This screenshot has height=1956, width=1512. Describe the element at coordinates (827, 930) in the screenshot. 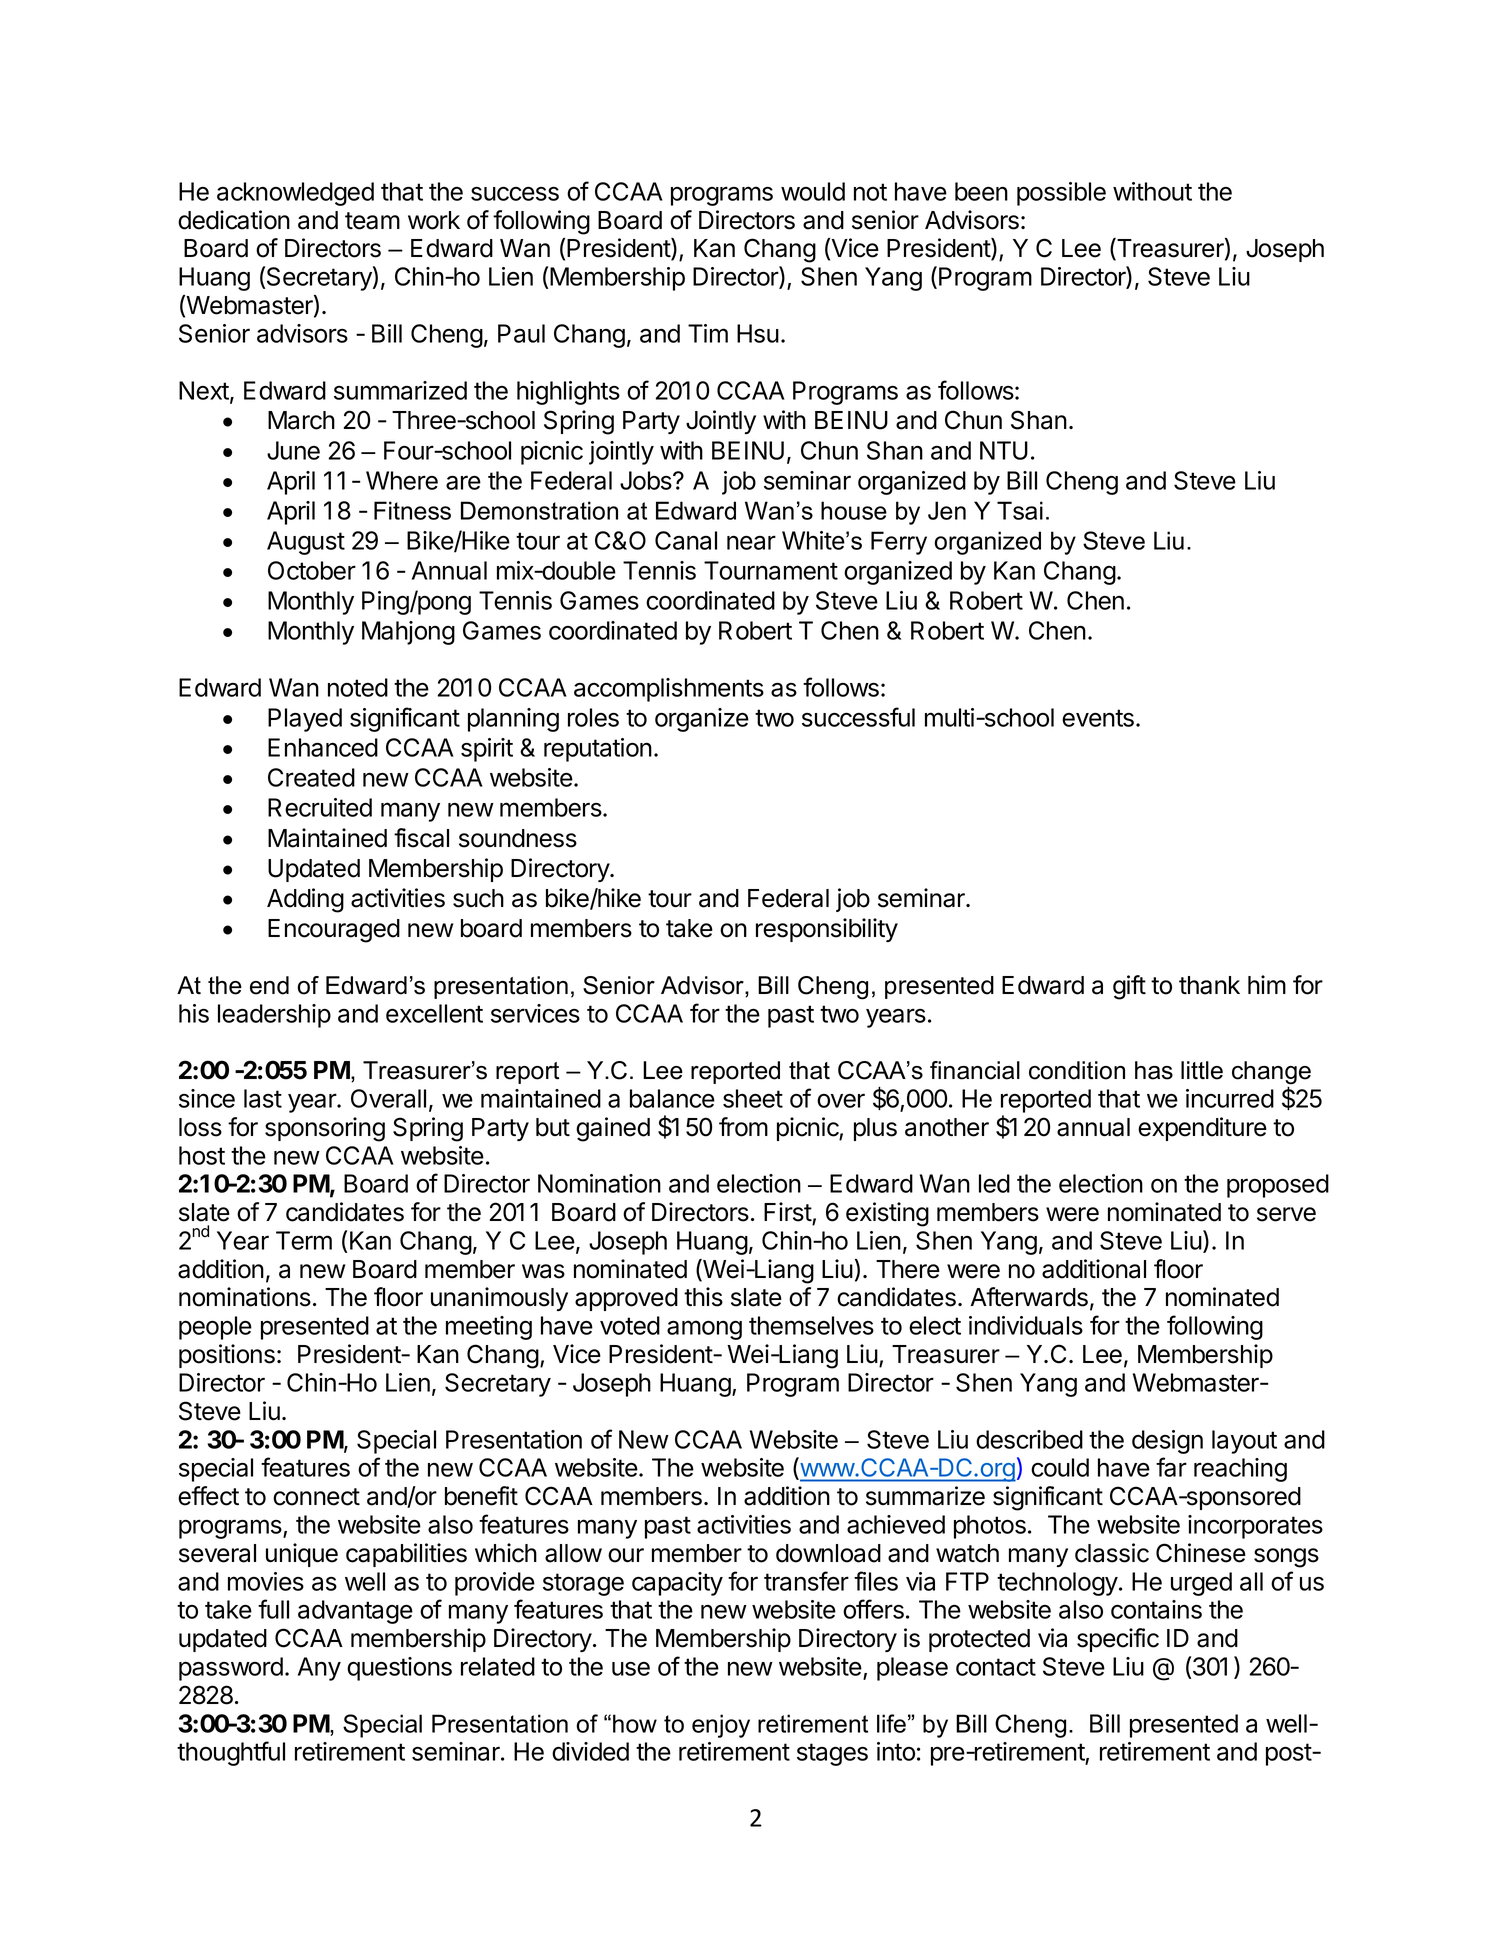

I see `responsibility` at that location.
